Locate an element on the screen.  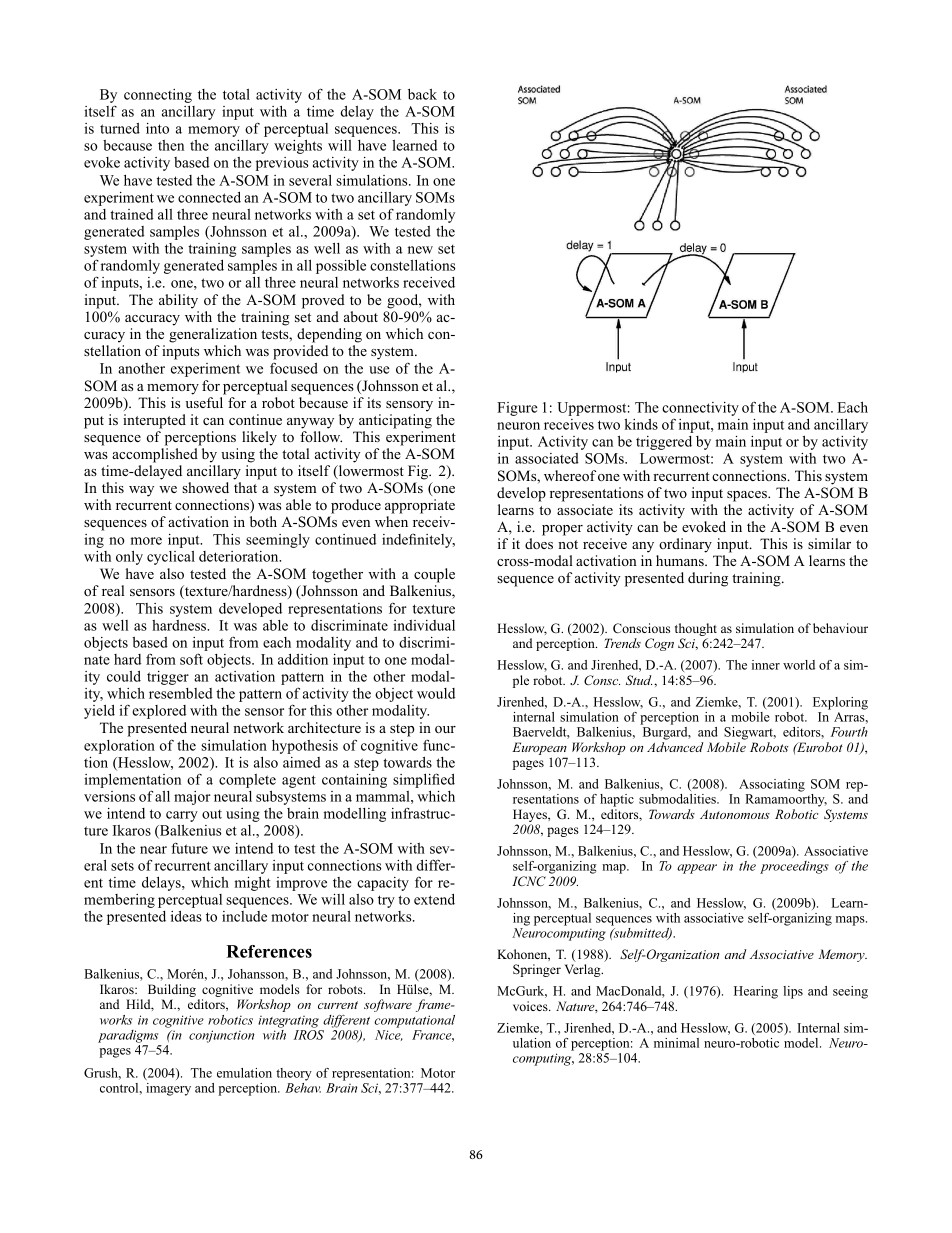
Nice is located at coordinates (389, 1035).
